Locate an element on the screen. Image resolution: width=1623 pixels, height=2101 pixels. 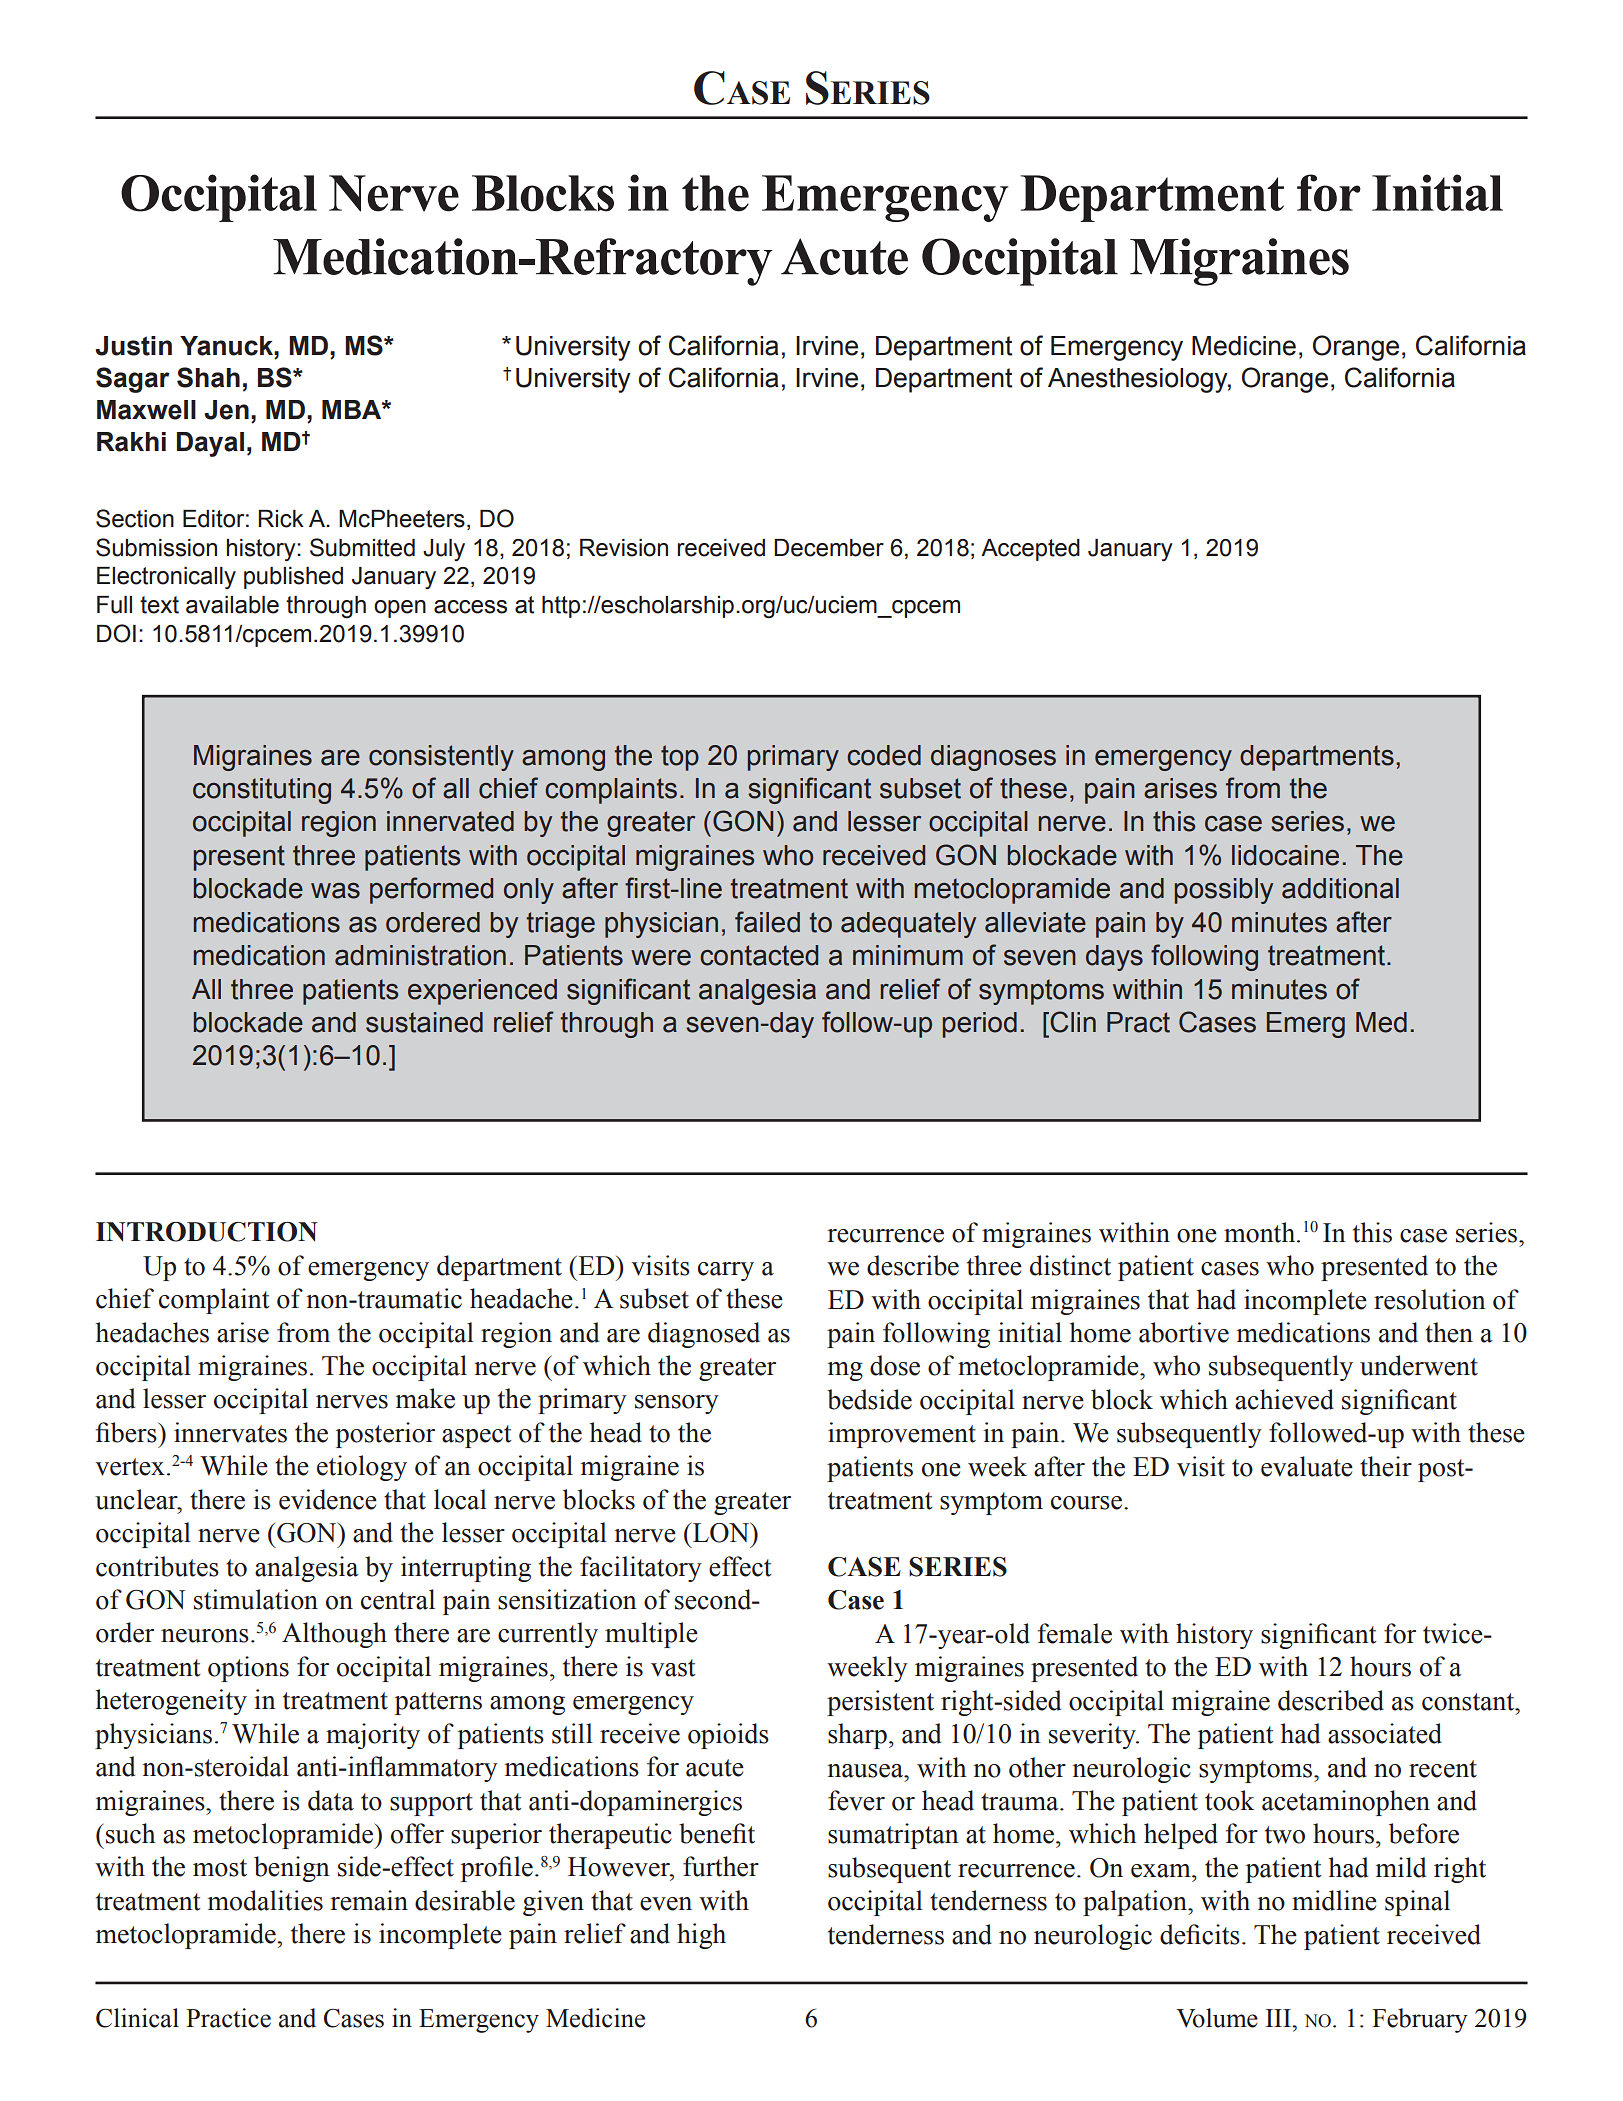
resolution is located at coordinates (1430, 1299).
